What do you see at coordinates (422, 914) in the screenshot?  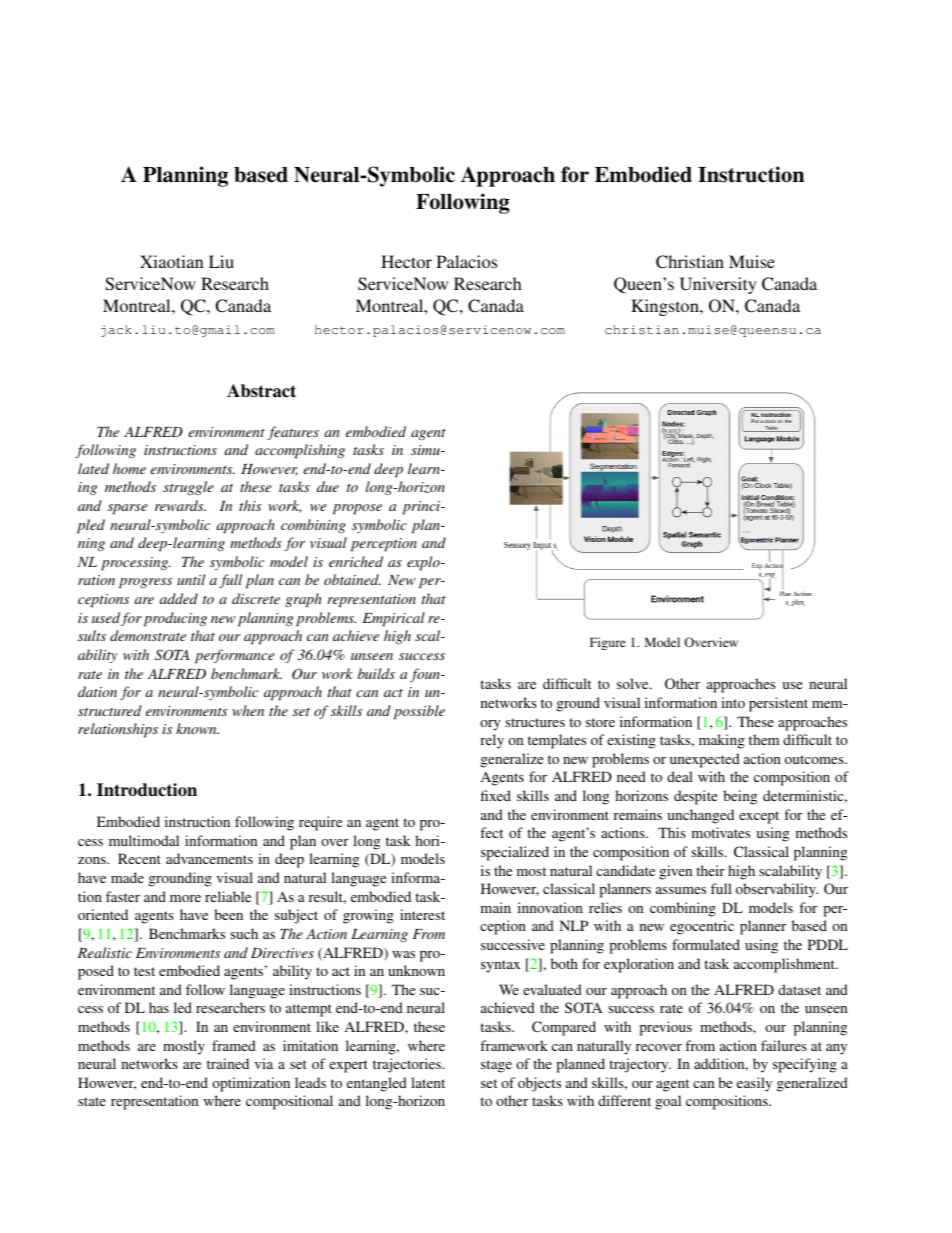 I see `interest` at bounding box center [422, 914].
